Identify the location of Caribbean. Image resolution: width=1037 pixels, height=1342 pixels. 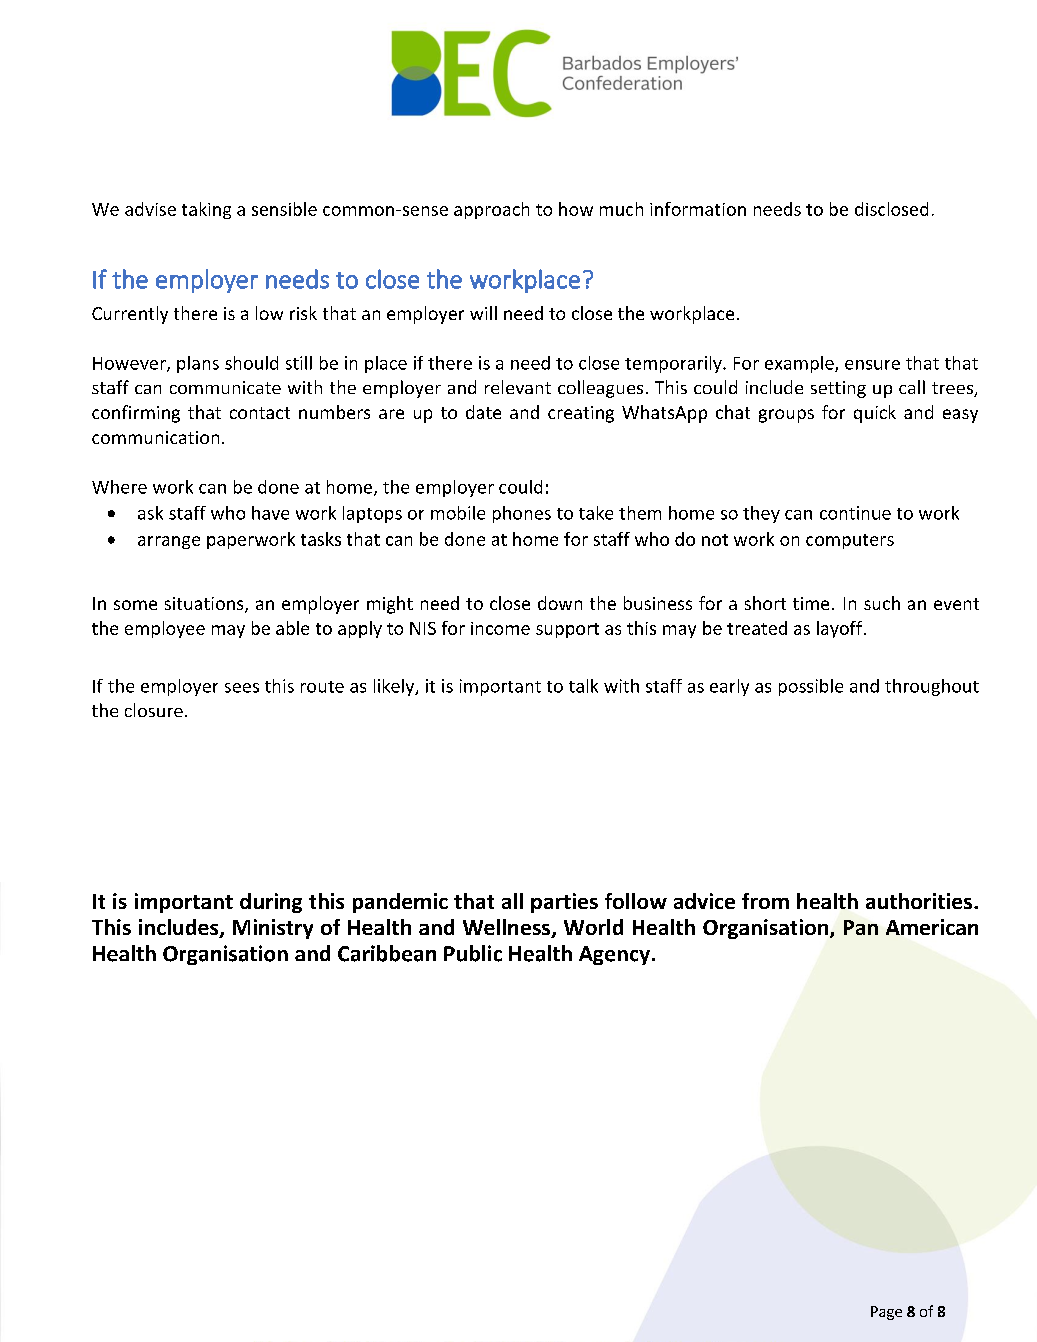
(387, 953).
